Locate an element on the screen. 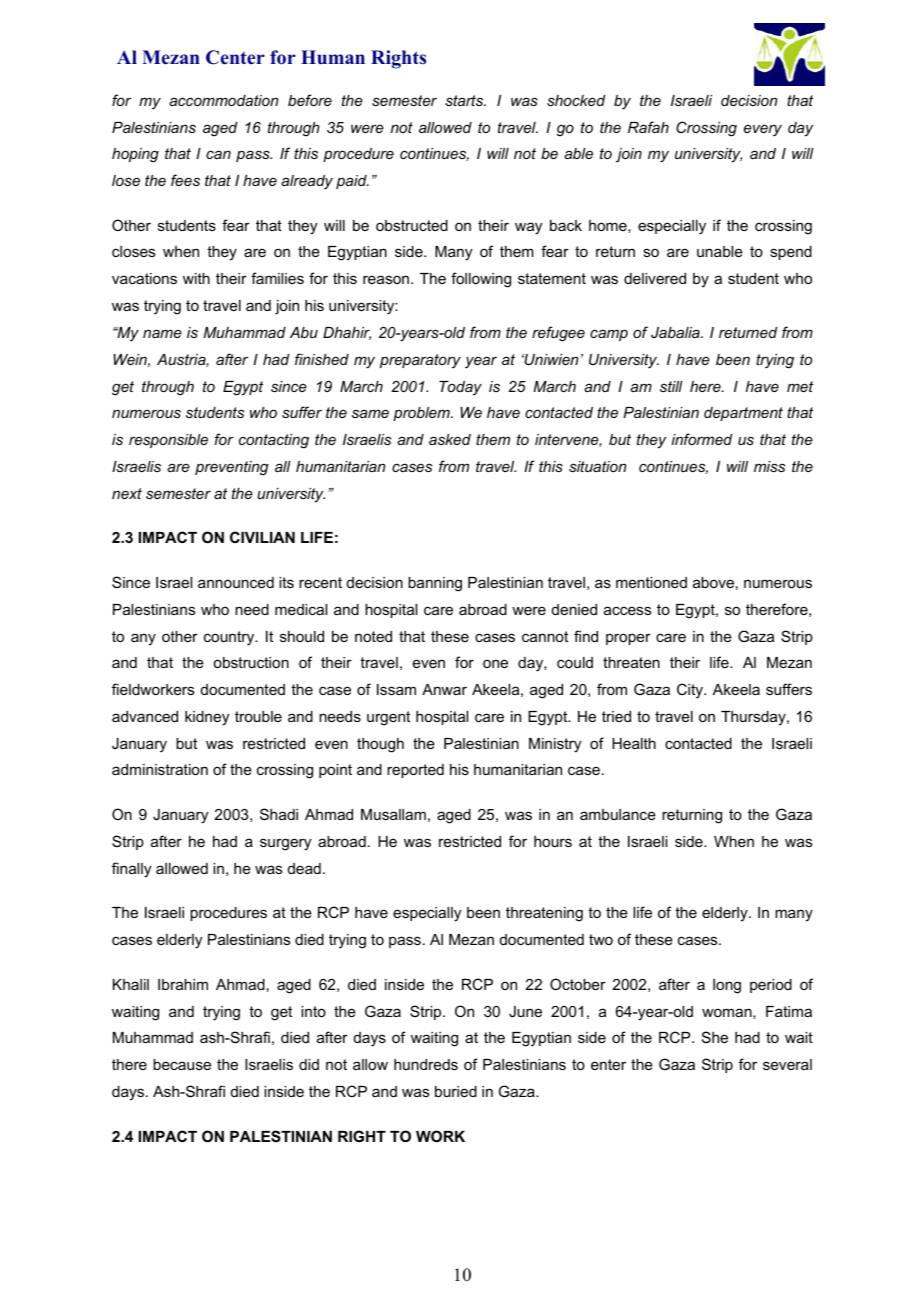 This screenshot has height=1308, width=924. starts is located at coordinates (465, 100).
